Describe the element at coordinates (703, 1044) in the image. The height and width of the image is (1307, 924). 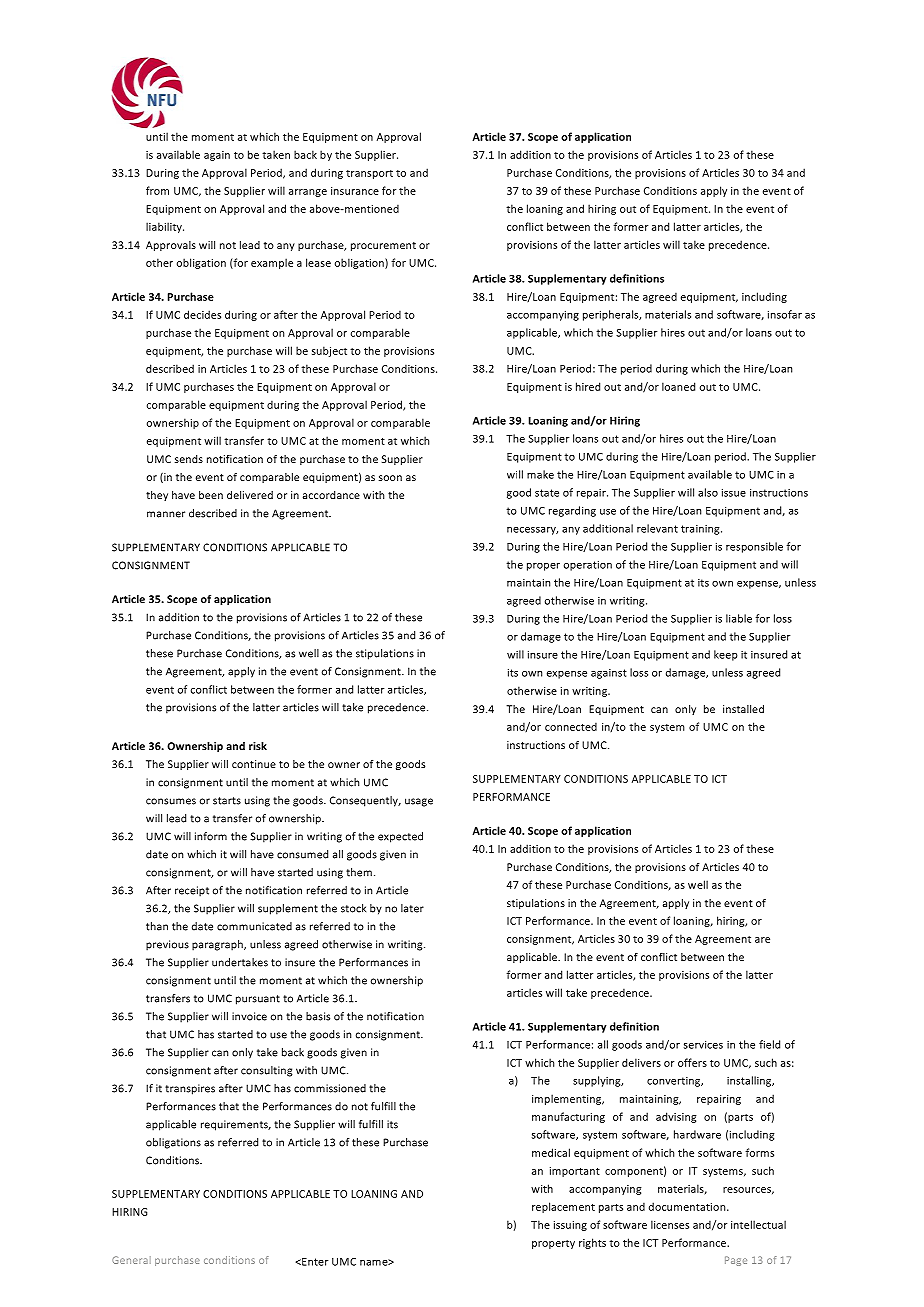
I see `services` at that location.
